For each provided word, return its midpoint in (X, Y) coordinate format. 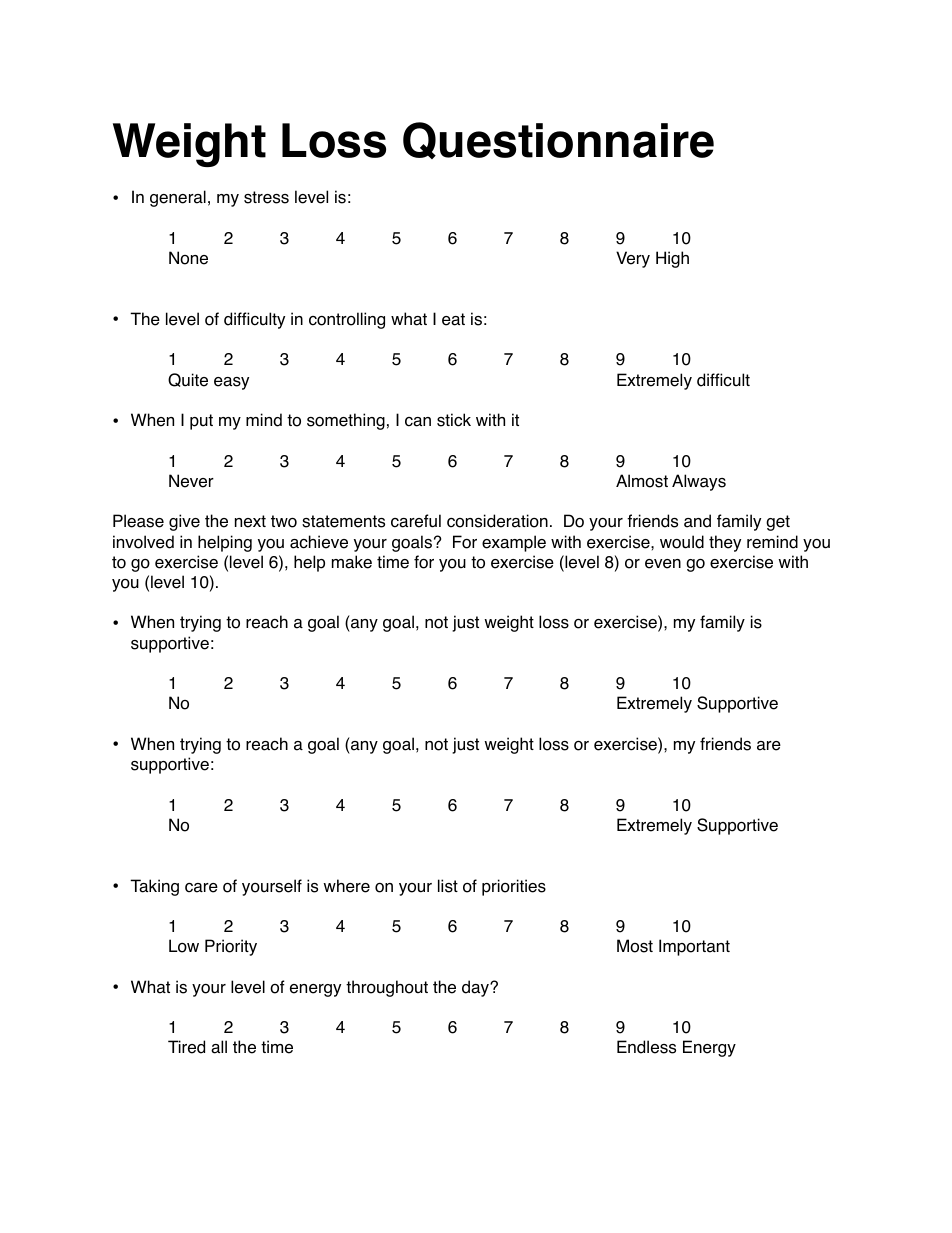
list (448, 886)
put (201, 422)
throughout (387, 988)
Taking (154, 887)
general (178, 198)
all (219, 1047)
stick (454, 420)
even (663, 564)
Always (699, 482)
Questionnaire (558, 140)
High (672, 259)
